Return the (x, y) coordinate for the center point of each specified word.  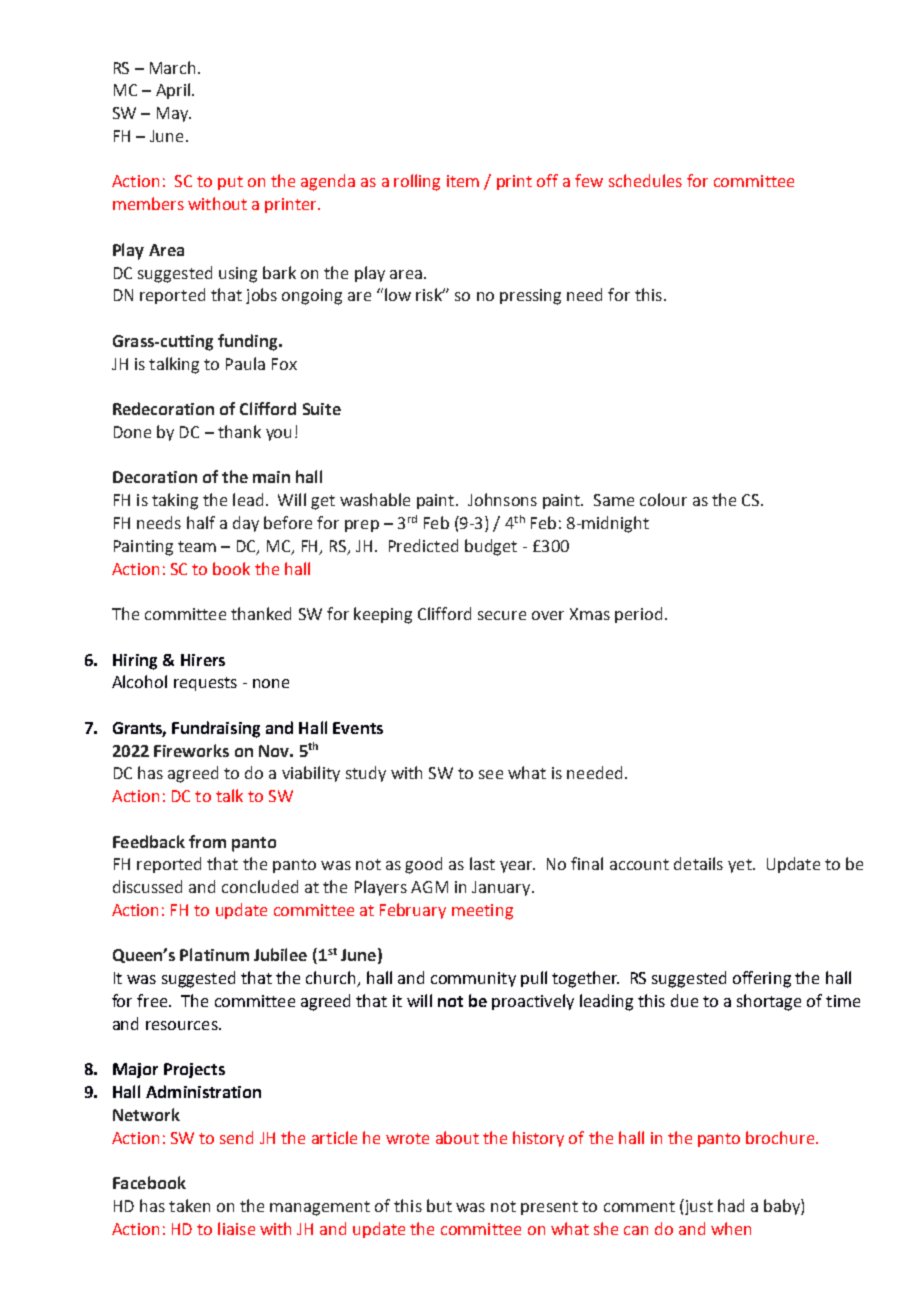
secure (502, 615)
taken (189, 1205)
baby (783, 1207)
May (173, 114)
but (439, 1205)
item (463, 181)
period (638, 615)
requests (205, 684)
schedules (645, 180)
